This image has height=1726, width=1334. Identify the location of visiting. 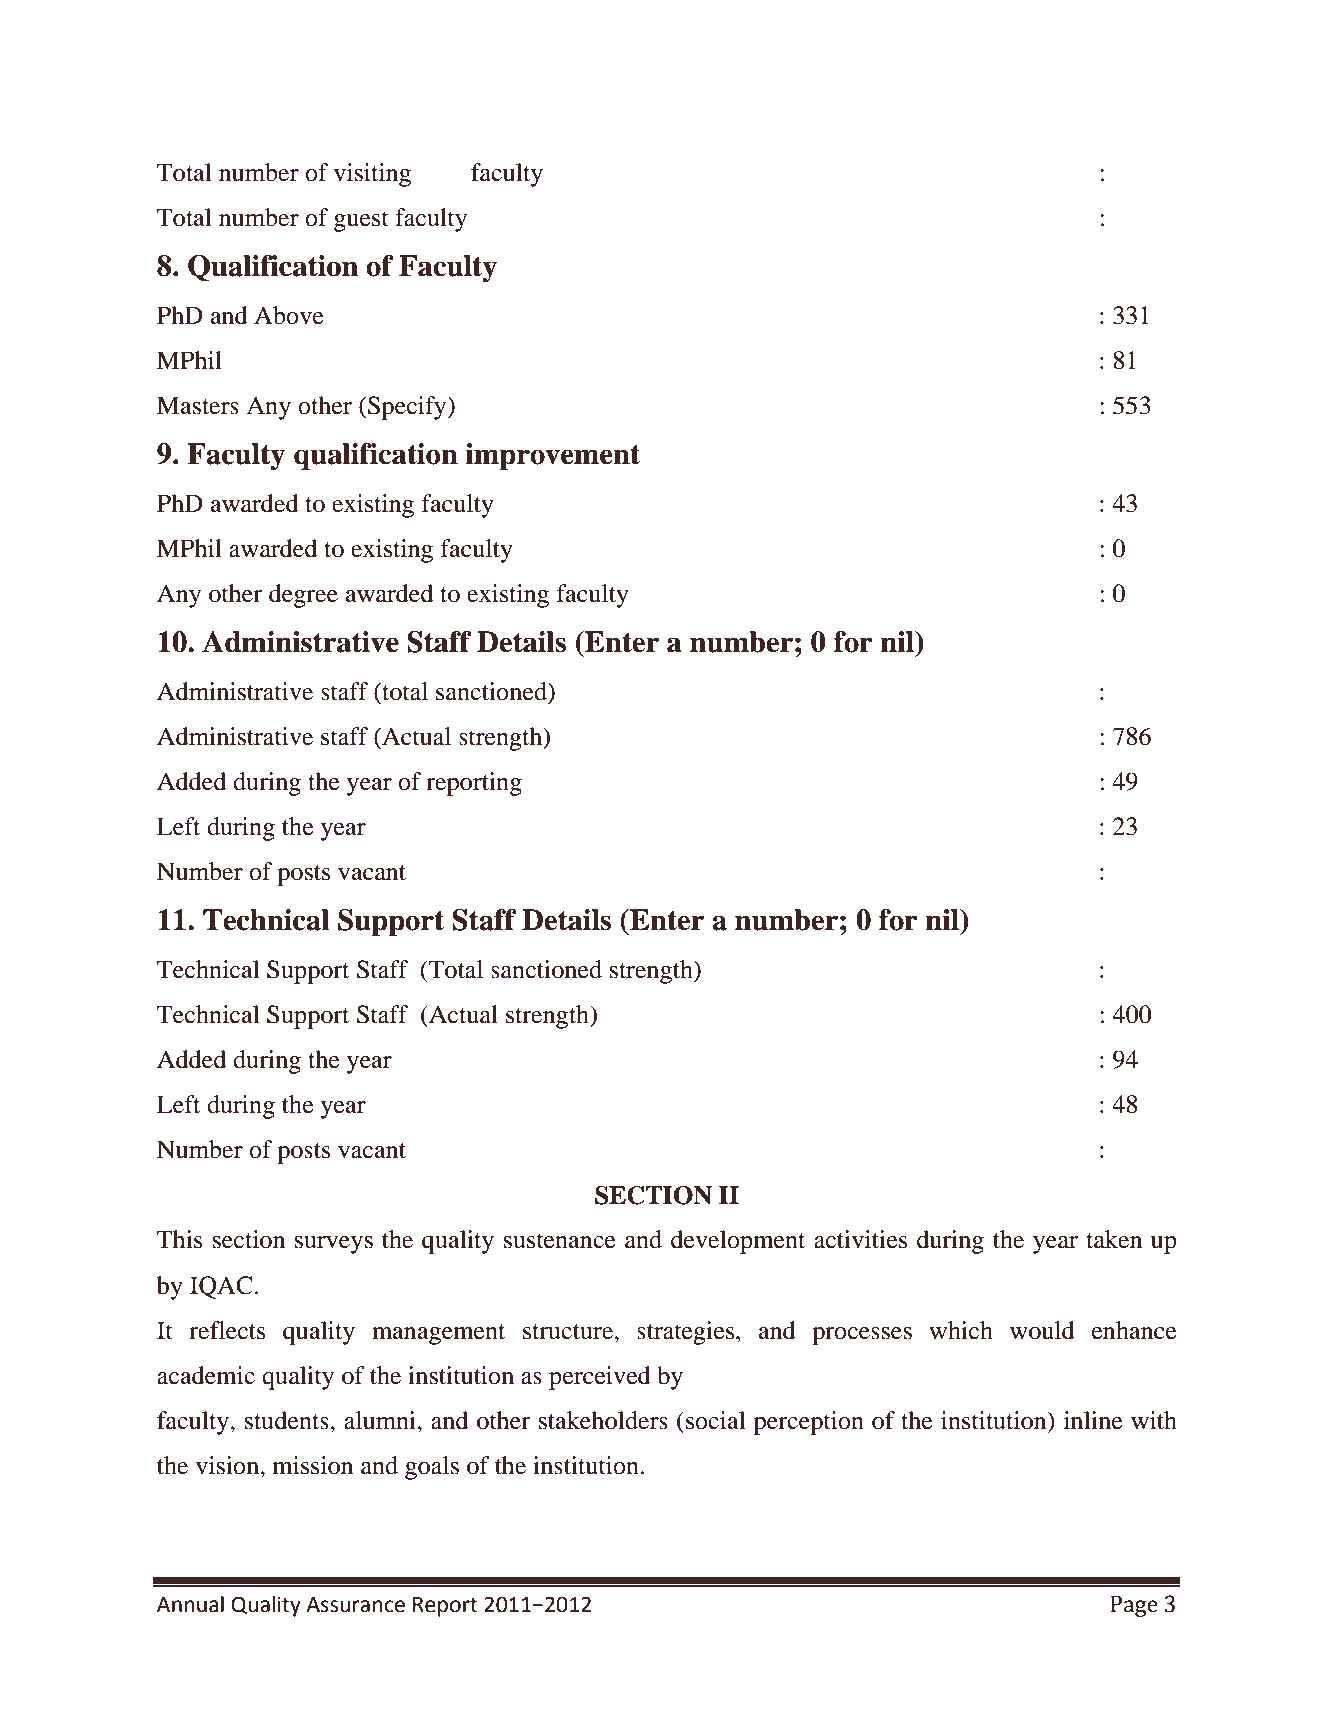
(372, 175).
